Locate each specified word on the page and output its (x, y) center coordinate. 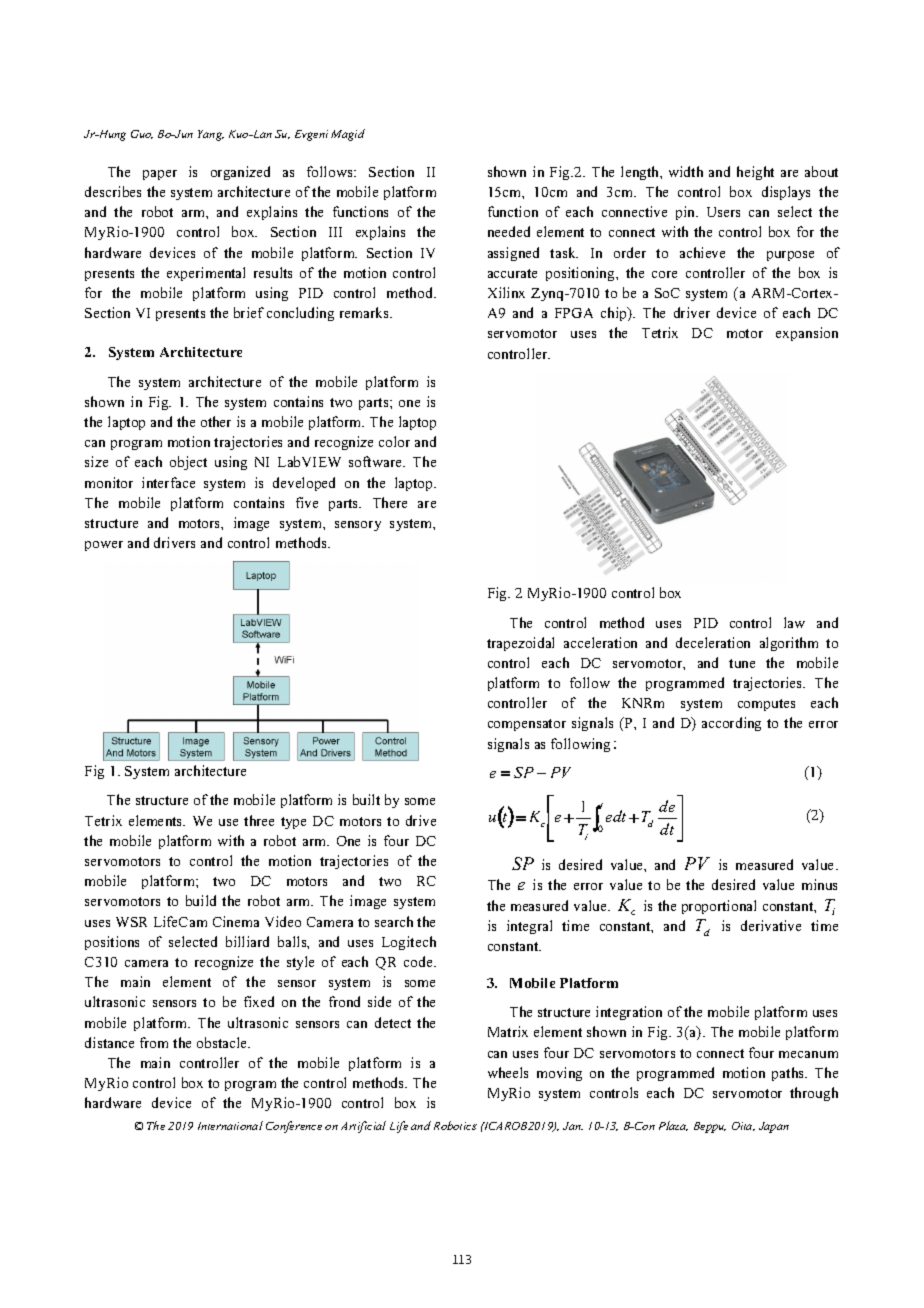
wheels (508, 1072)
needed (509, 231)
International (230, 1125)
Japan (774, 1127)
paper (160, 175)
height (755, 173)
